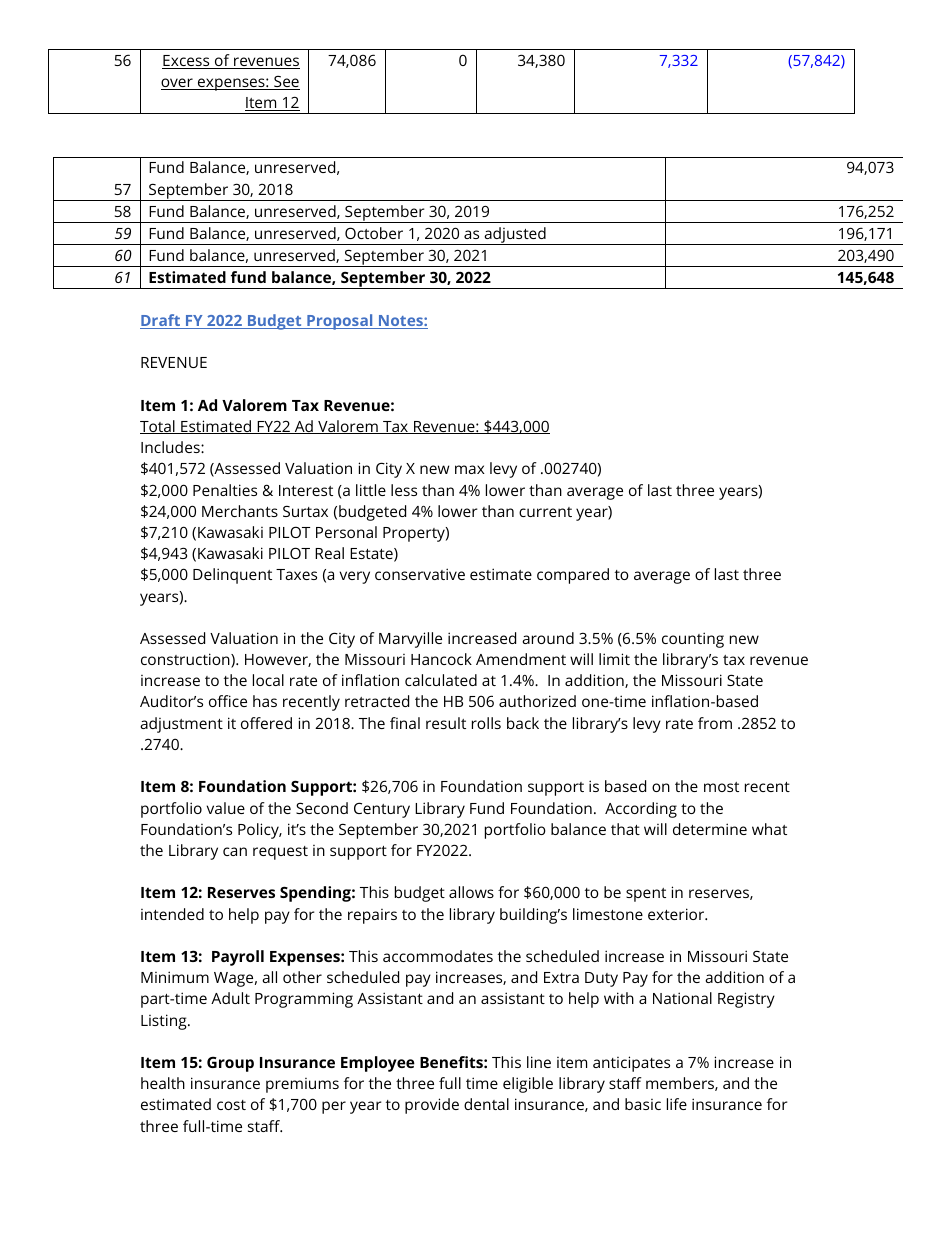 The width and height of the page is (952, 1233). Describe the element at coordinates (471, 892) in the page. I see `allows` at that location.
